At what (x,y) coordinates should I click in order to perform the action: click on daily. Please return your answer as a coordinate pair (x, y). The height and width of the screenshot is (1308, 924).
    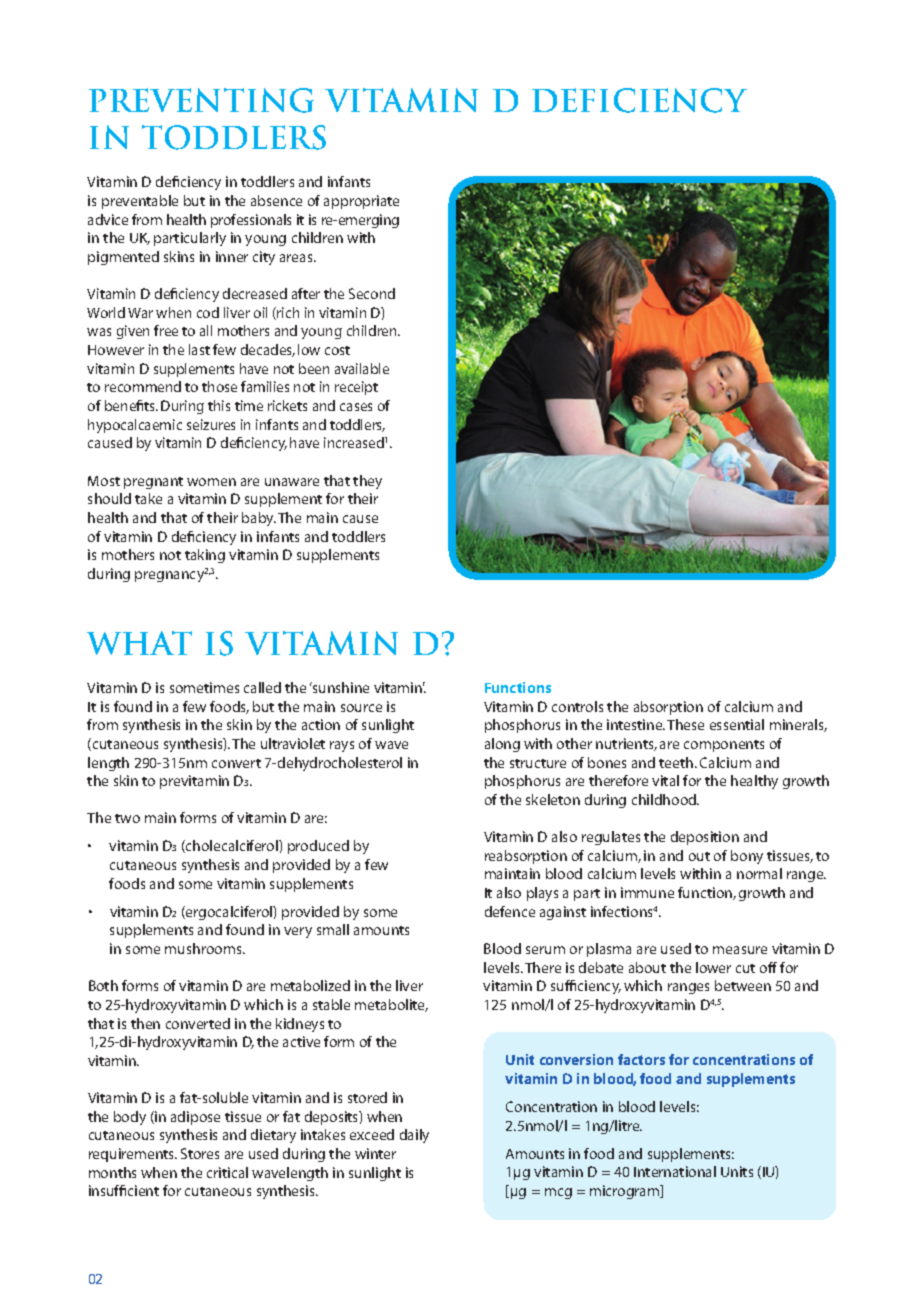
    Looking at the image, I should click on (414, 1136).
